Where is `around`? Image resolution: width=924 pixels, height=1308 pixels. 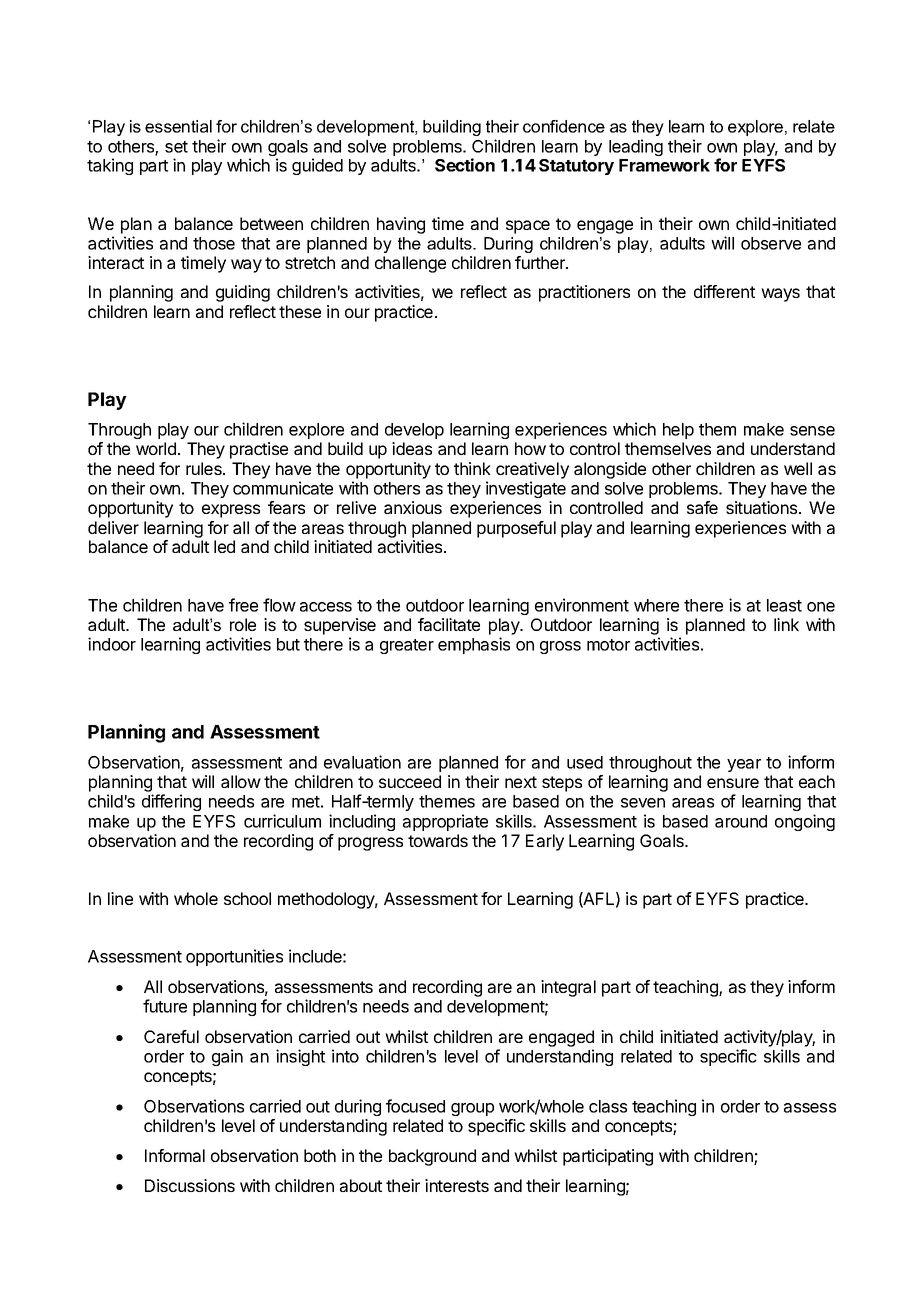
around is located at coordinates (741, 821).
